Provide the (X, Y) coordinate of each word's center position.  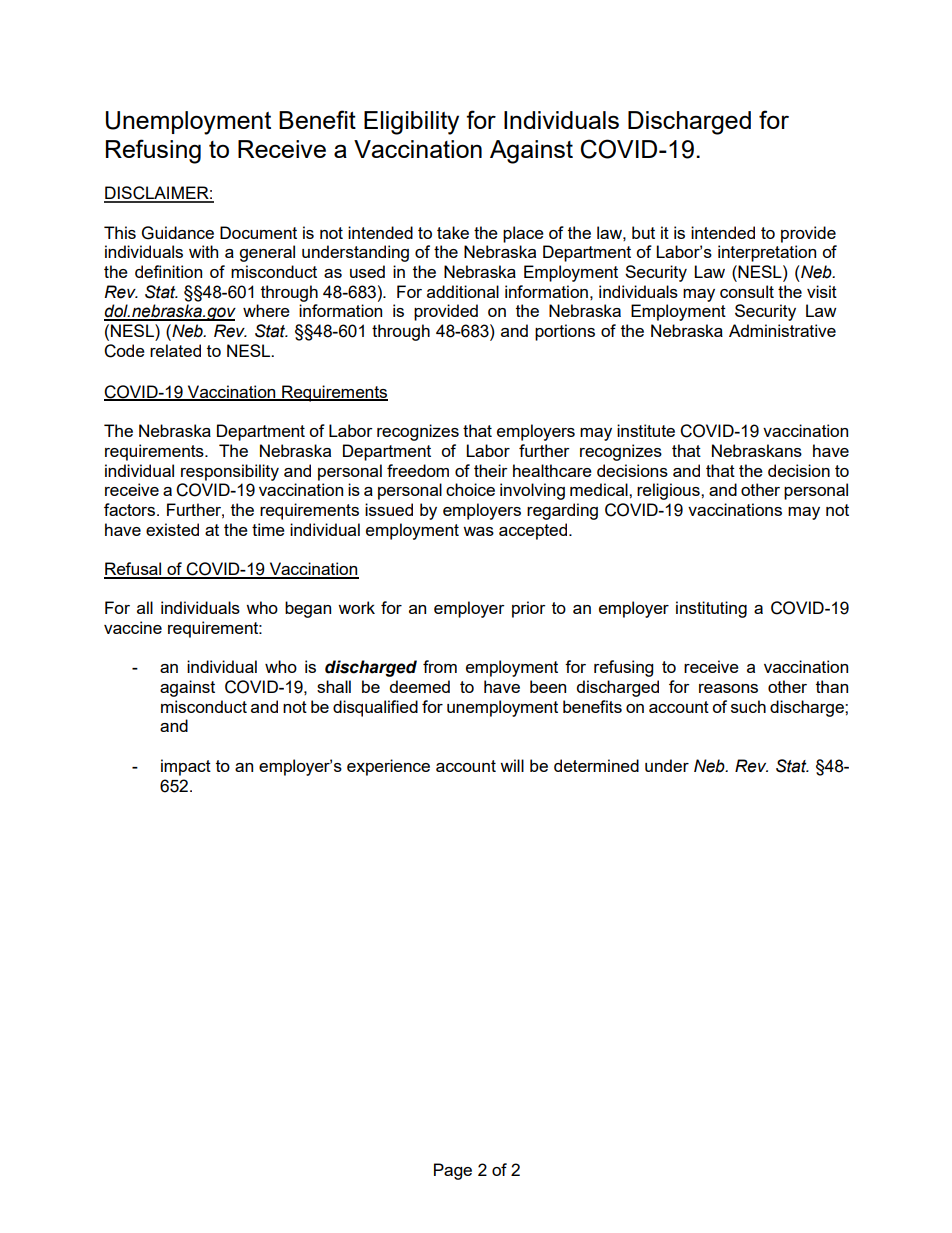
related (175, 350)
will (512, 765)
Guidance (178, 233)
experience (388, 767)
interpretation (767, 253)
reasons (728, 688)
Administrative (782, 330)
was (478, 531)
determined (596, 765)
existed (172, 529)
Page (453, 1171)
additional (463, 291)
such (748, 706)
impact (186, 767)
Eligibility (411, 123)
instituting (711, 609)
